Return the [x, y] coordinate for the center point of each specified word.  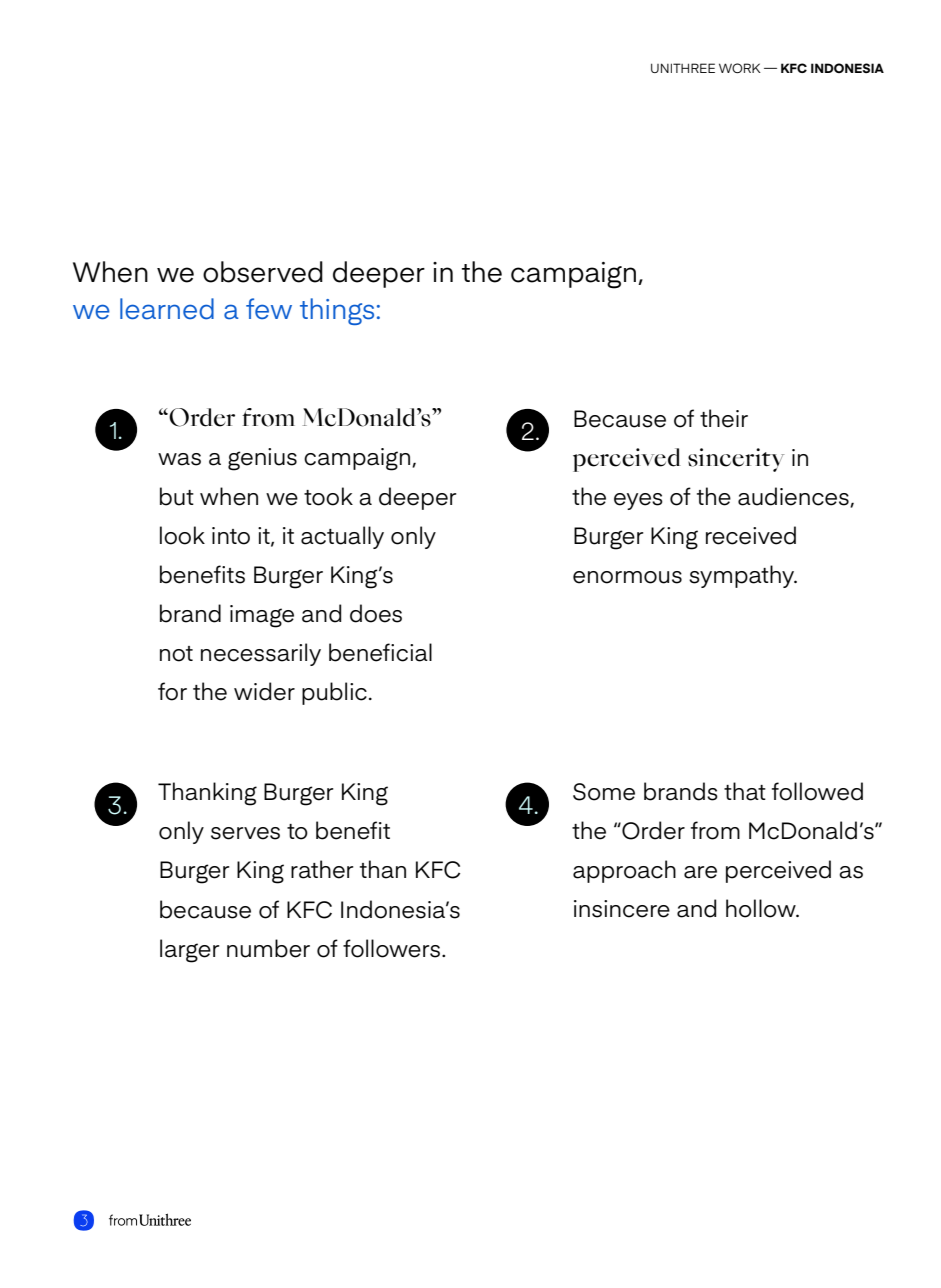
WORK [740, 68]
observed [263, 272]
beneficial [380, 652]
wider [264, 691]
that [745, 791]
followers [393, 948]
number [268, 948]
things [337, 311]
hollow [762, 908]
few [269, 308]
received [751, 535]
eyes [638, 501]
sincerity [736, 460]
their [724, 418]
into [231, 536]
